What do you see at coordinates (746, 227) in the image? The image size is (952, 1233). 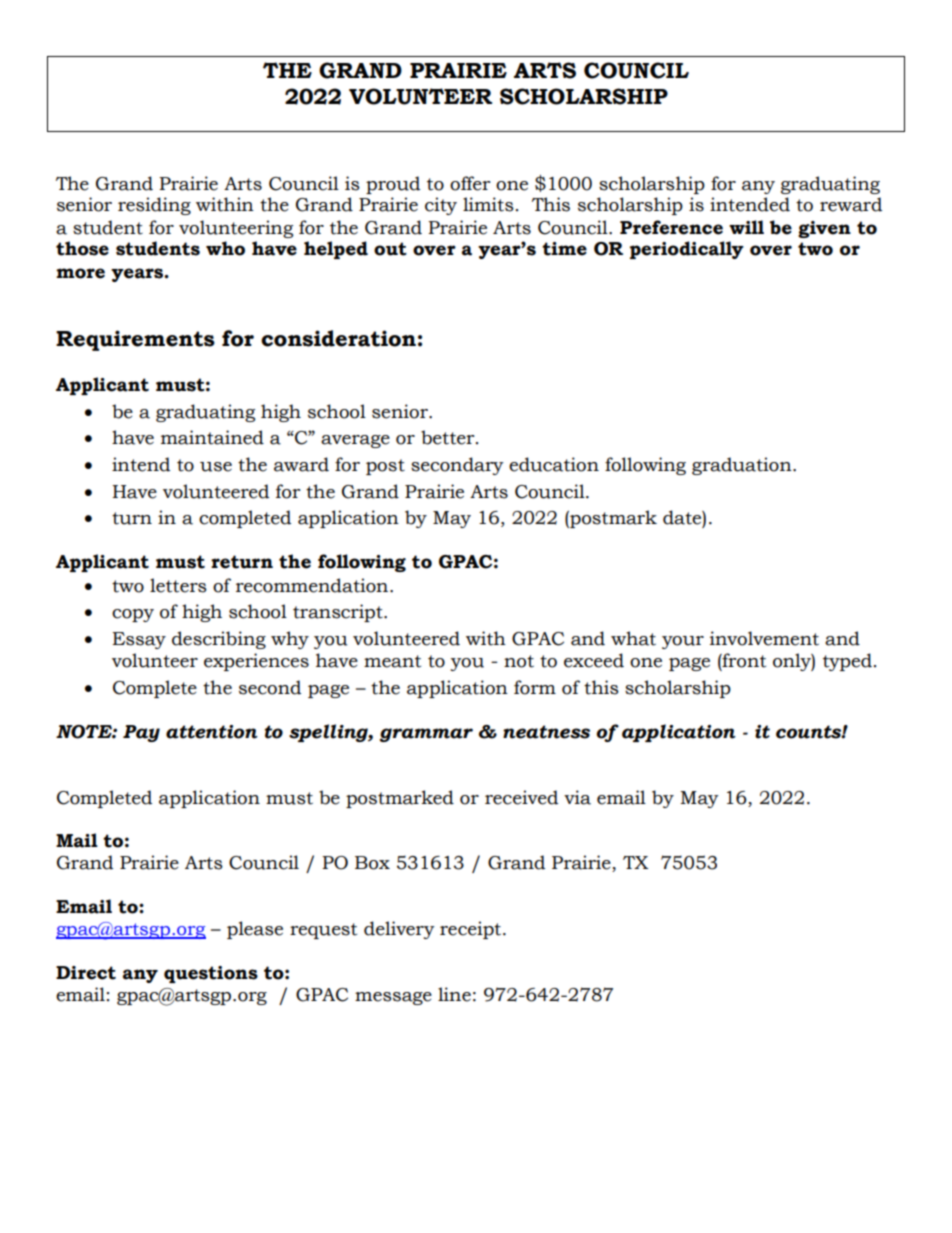 I see `will` at bounding box center [746, 227].
